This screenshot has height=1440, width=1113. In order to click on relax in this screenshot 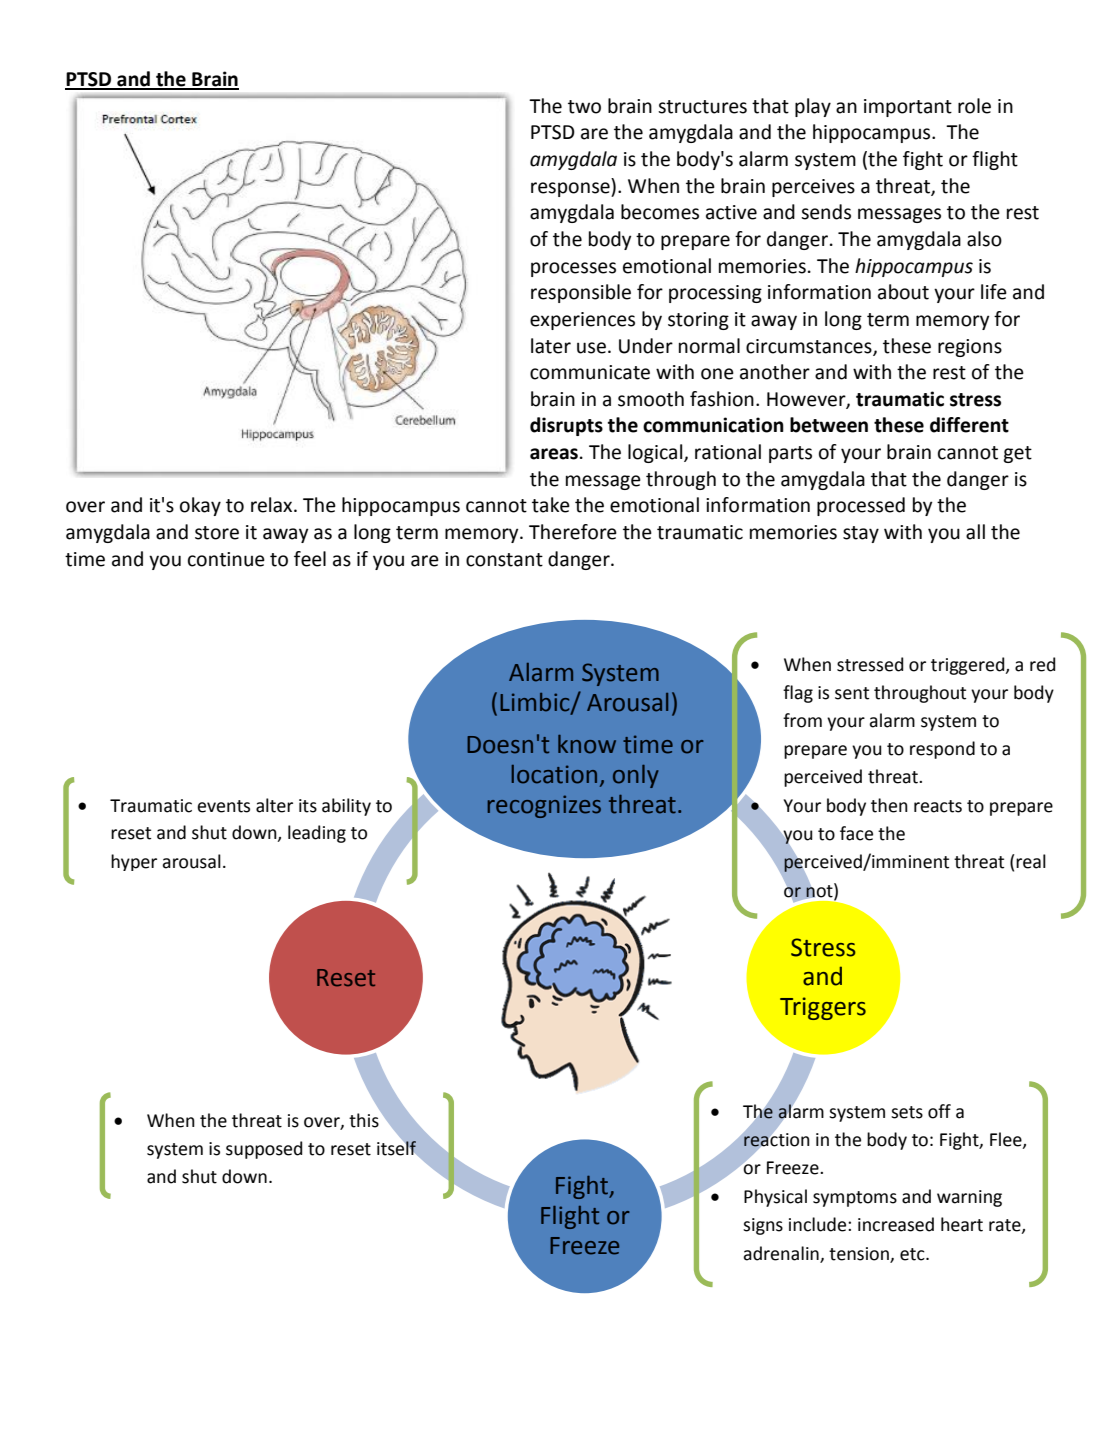, I will do `click(273, 505)`.
